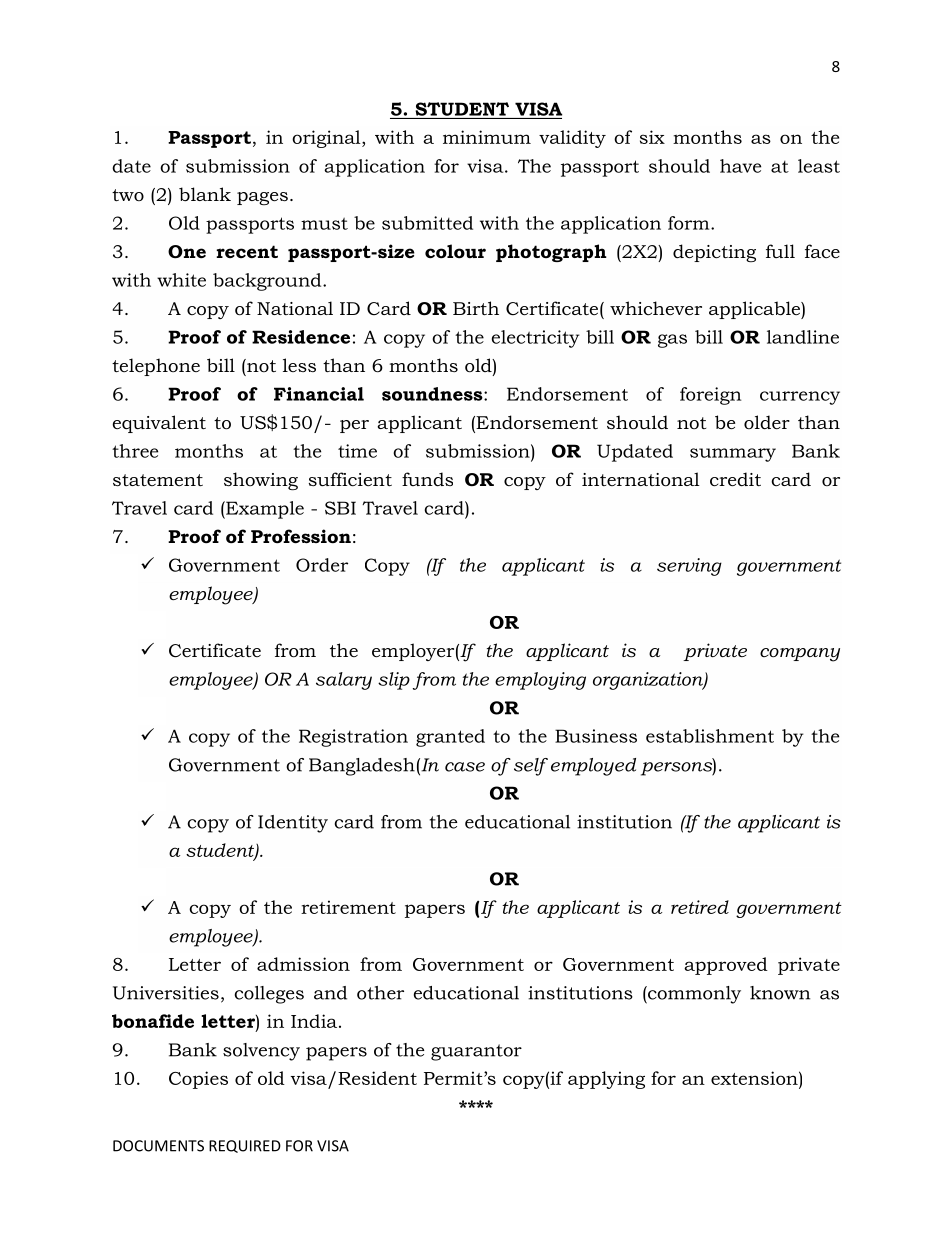  I want to click on Identity, so click(293, 824).
